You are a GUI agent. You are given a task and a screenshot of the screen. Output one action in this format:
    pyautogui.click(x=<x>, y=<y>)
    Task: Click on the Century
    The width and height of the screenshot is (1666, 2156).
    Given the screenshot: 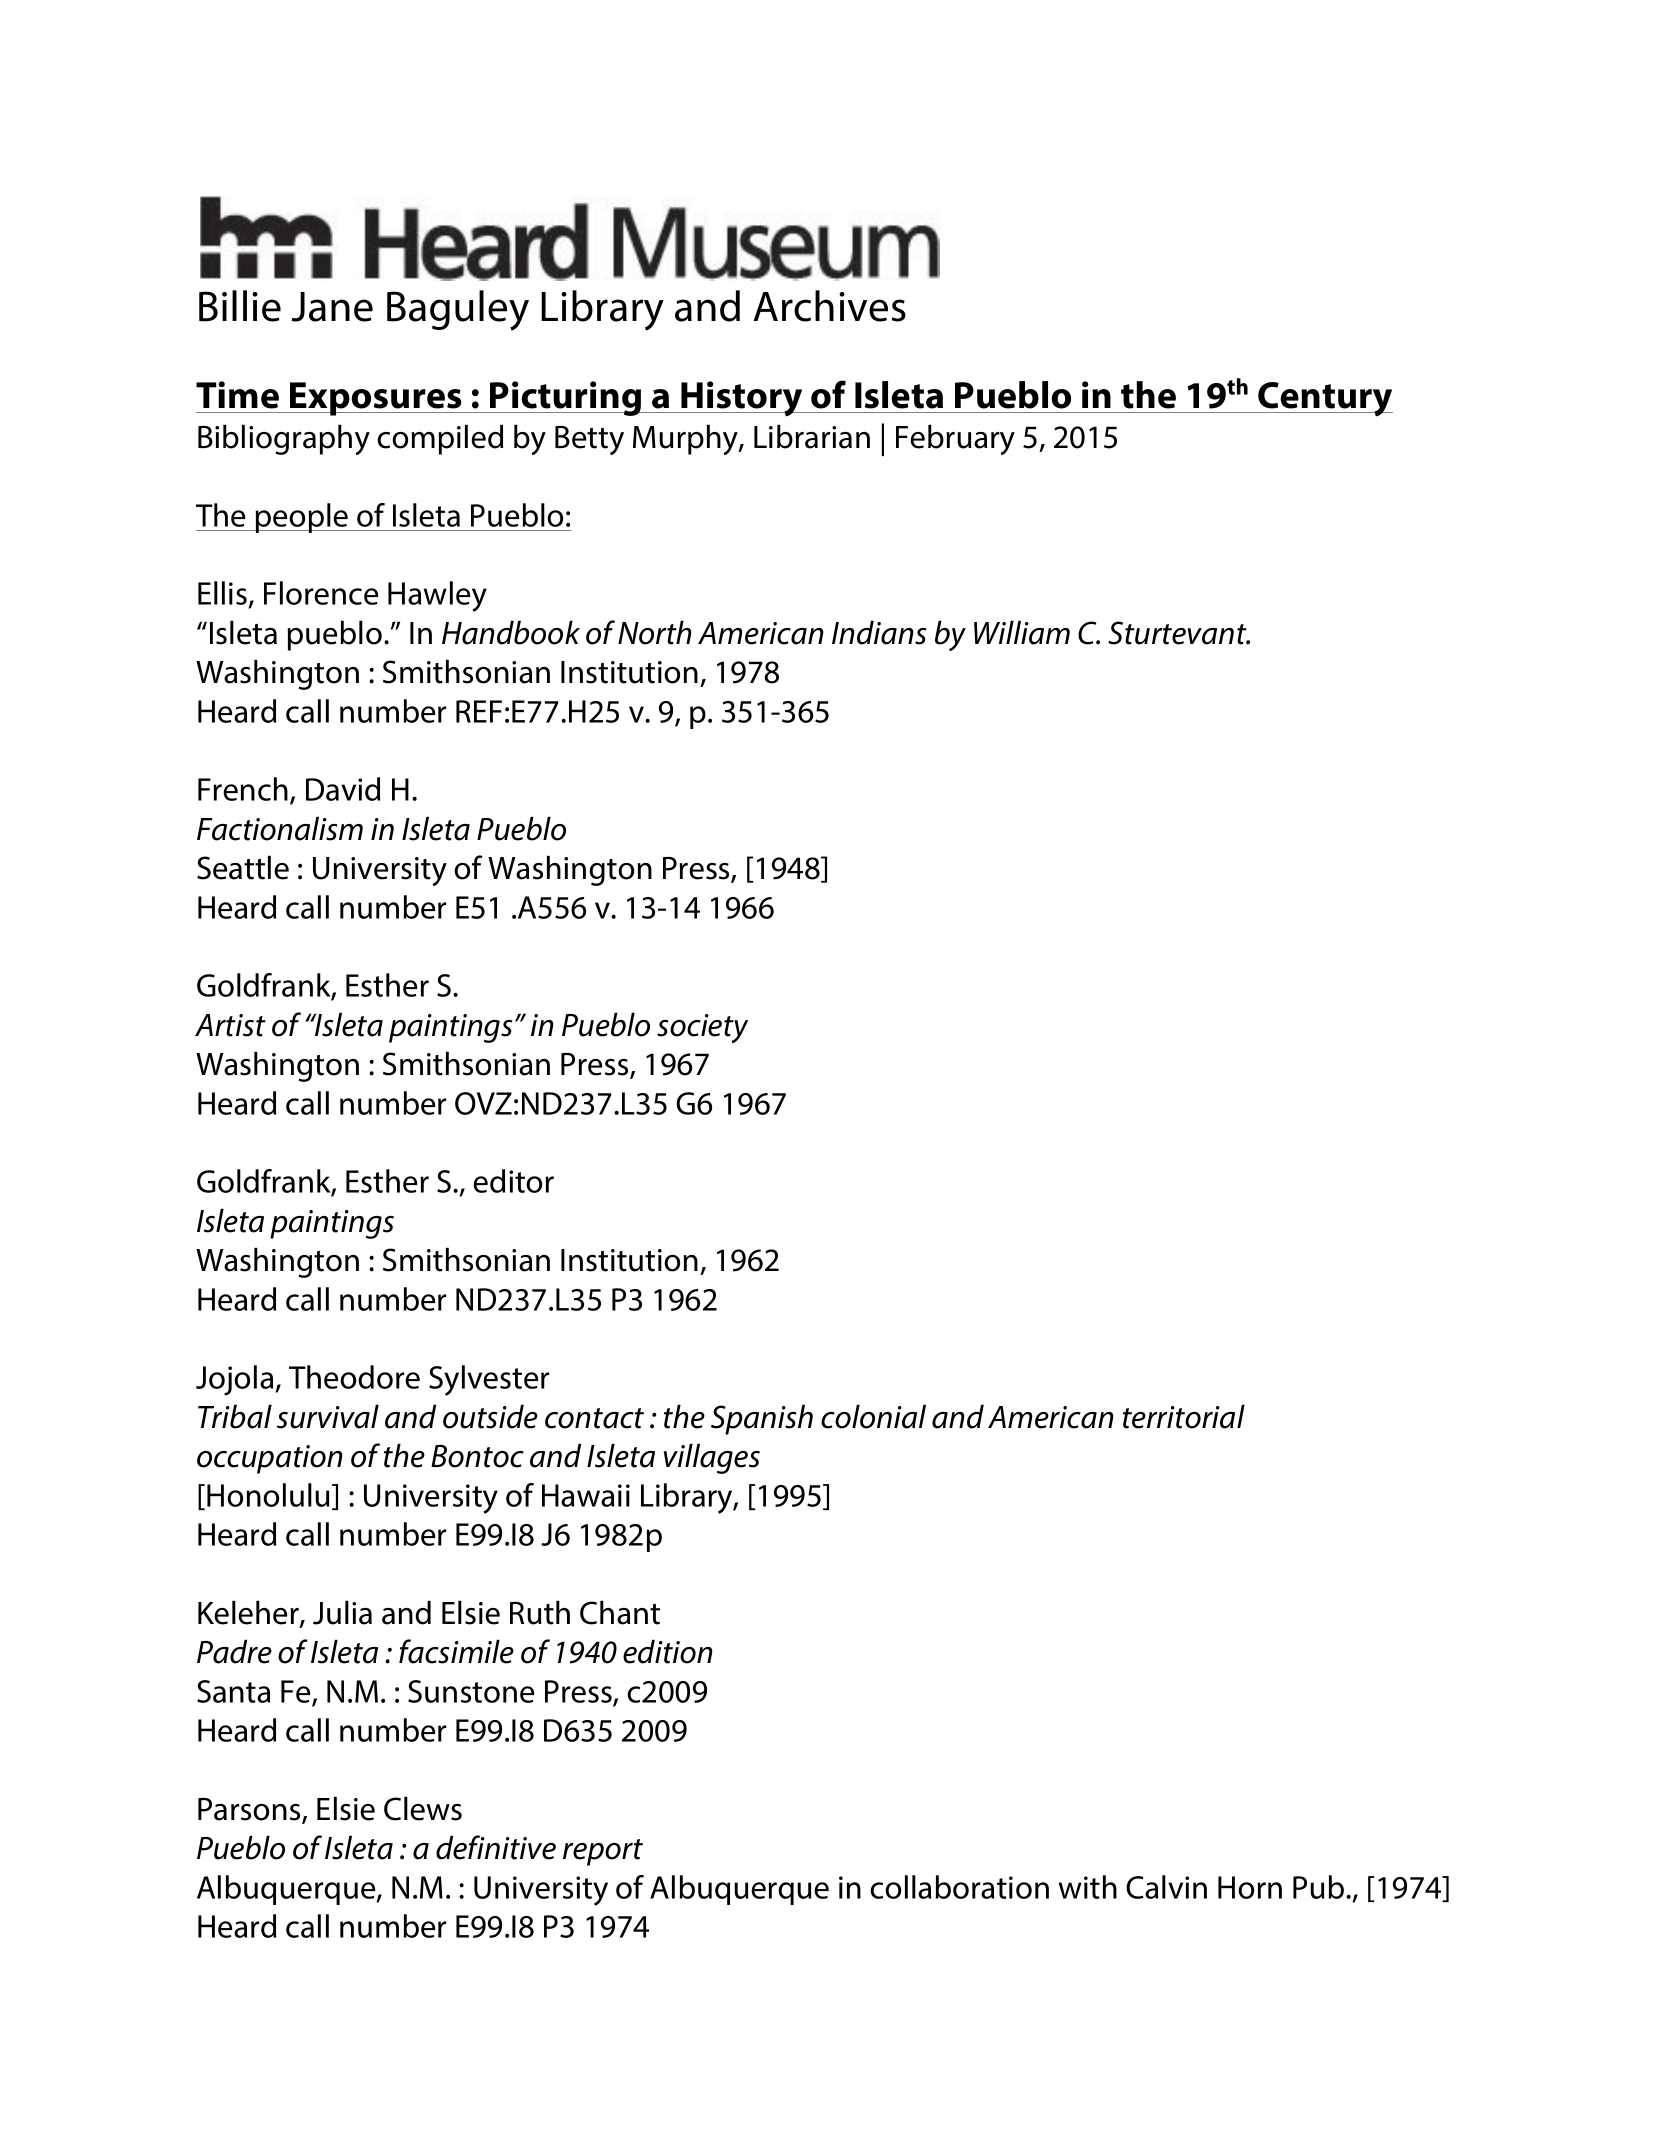 What is the action you would take?
    pyautogui.click(x=1324, y=399)
